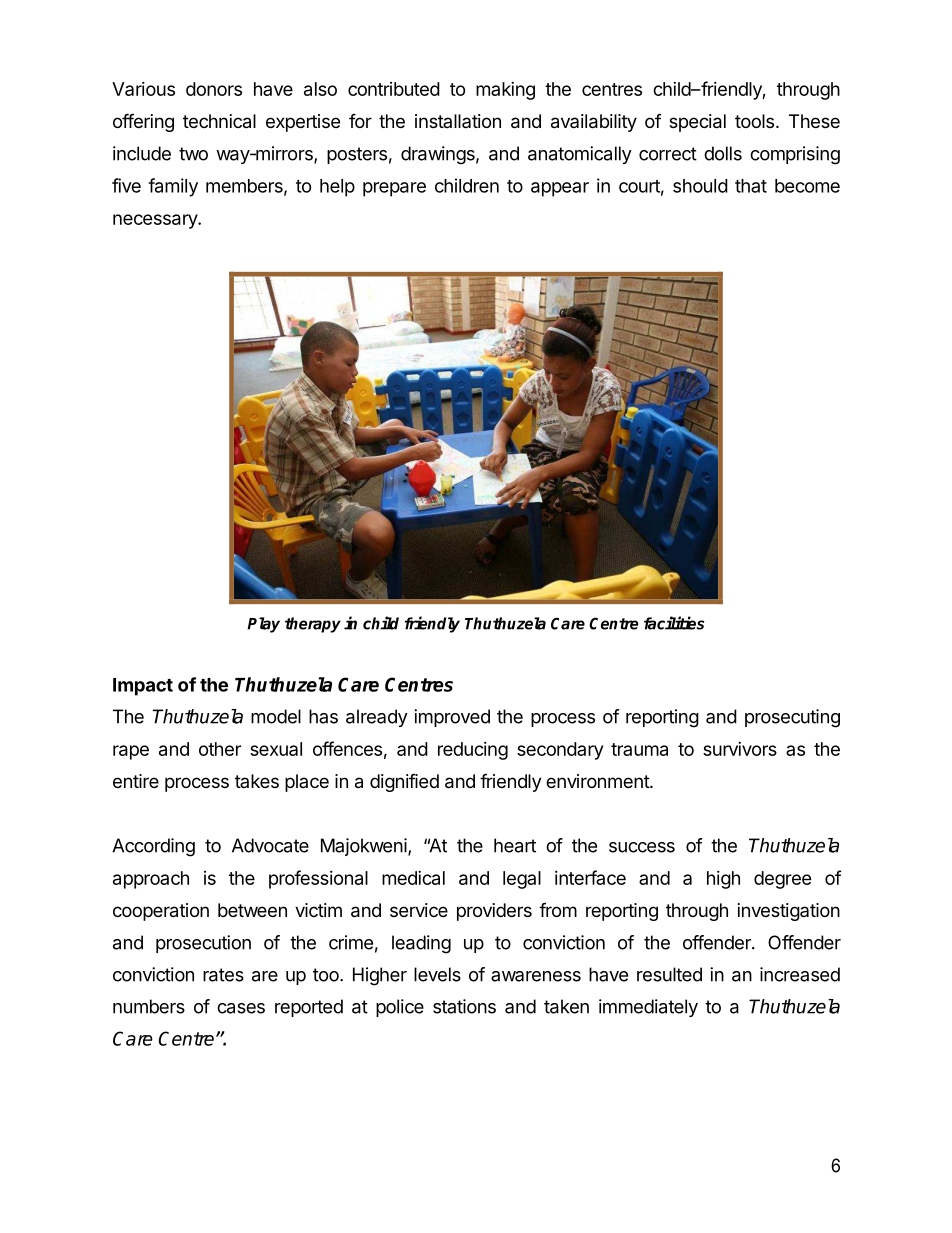 The width and height of the image is (952, 1233). I want to click on Play, so click(263, 625).
